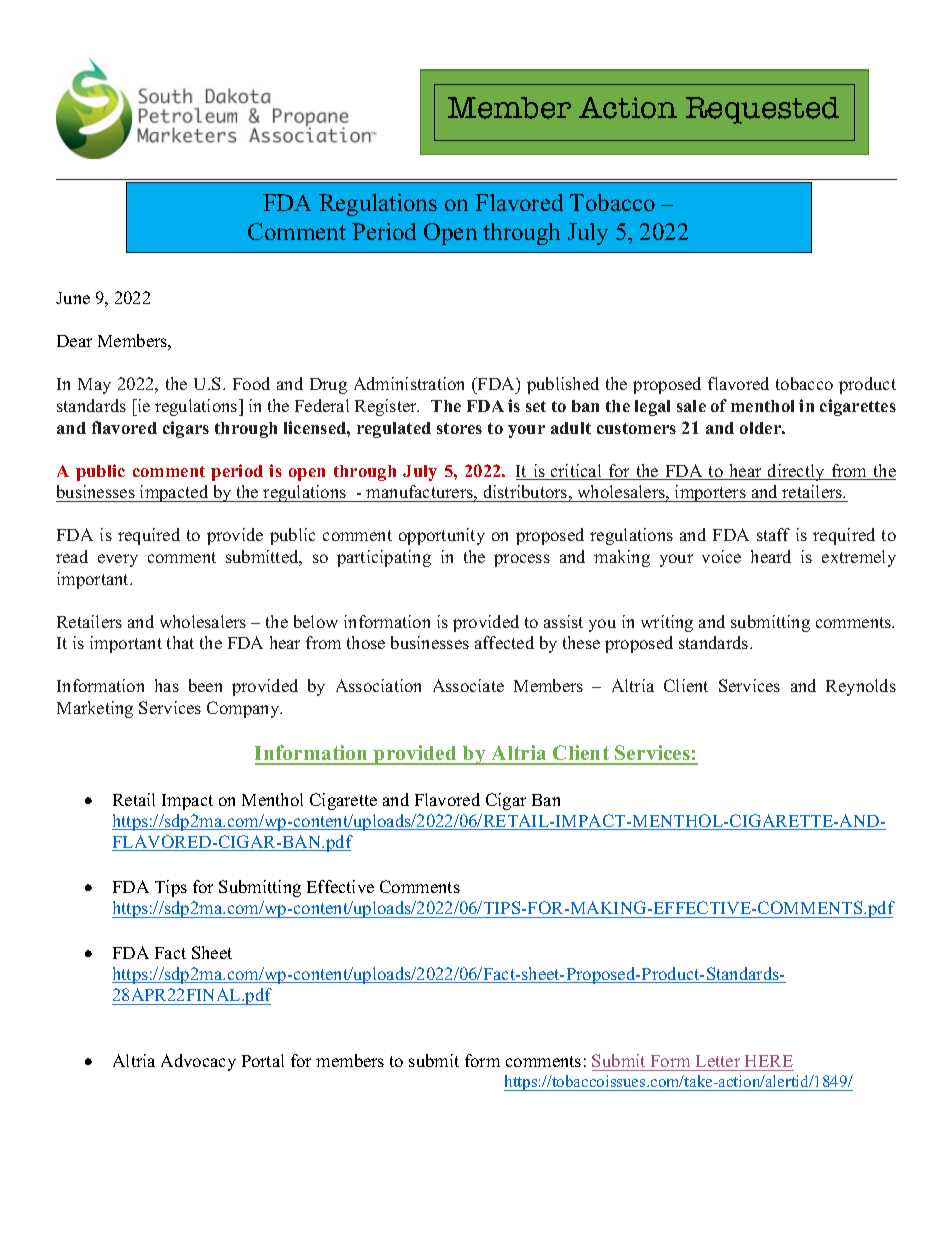  Describe the element at coordinates (198, 1062) in the screenshot. I see `Advocacy` at that location.
